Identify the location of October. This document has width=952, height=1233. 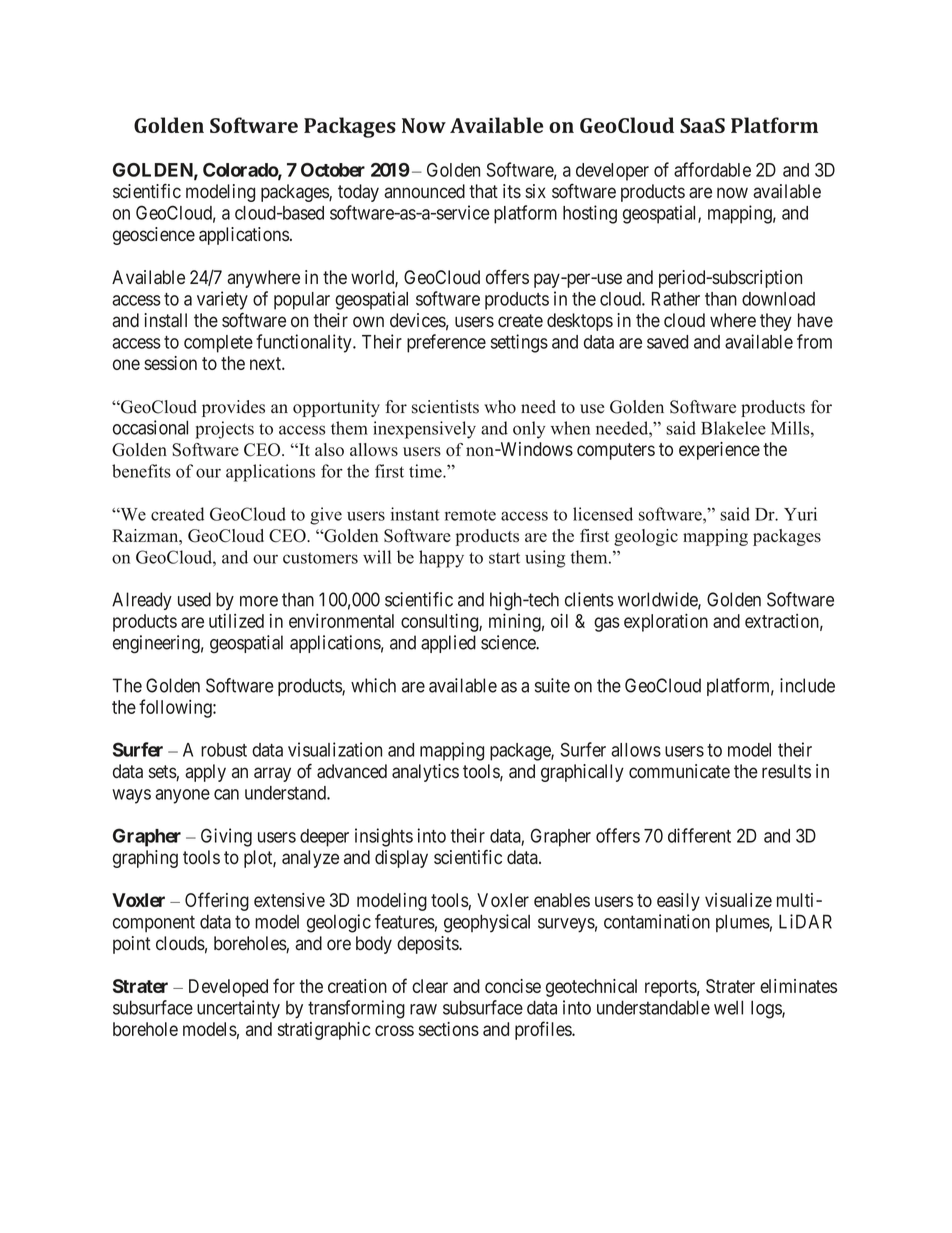
(333, 170).
